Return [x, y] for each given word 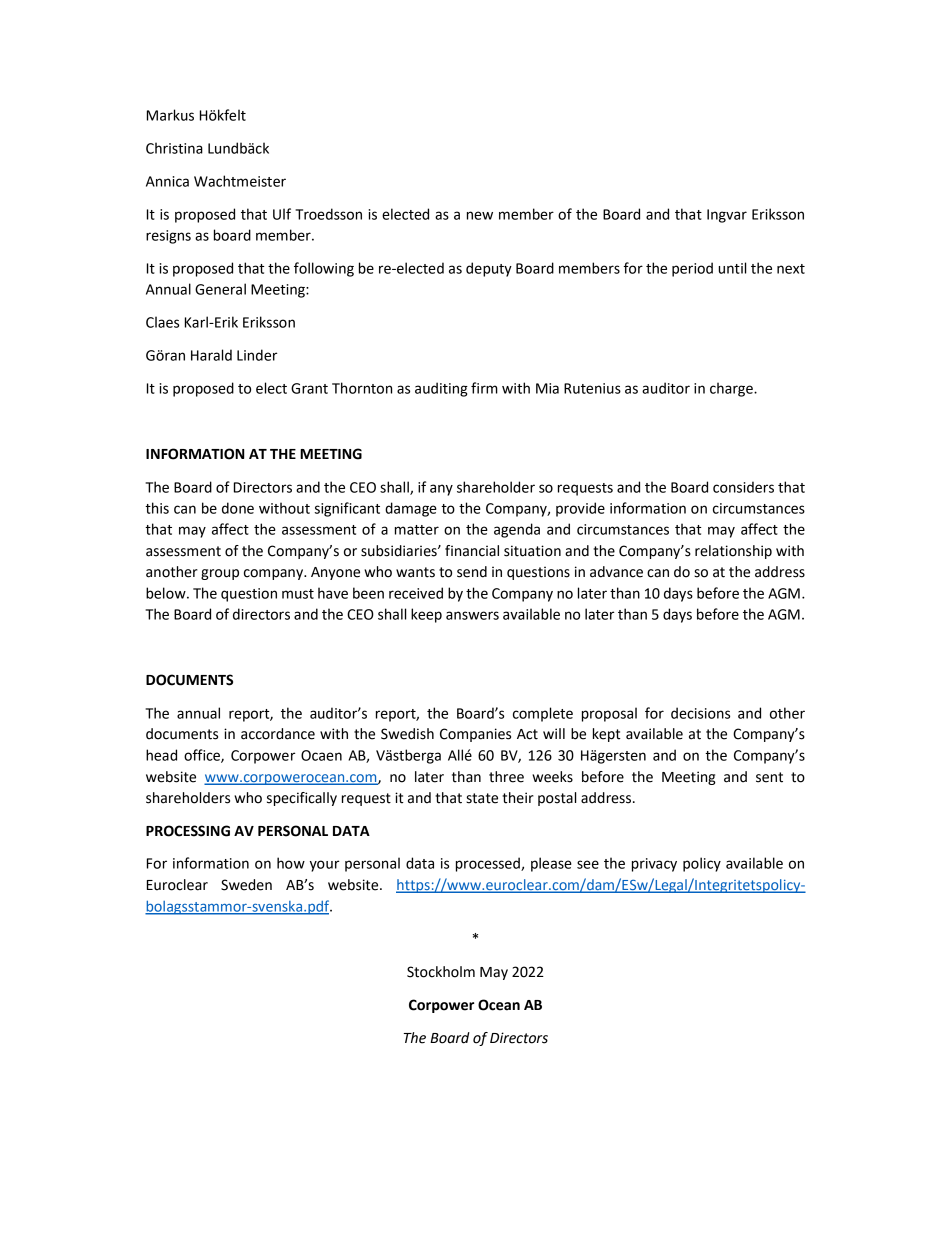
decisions [700, 713]
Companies [475, 735]
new [480, 215]
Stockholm [441, 972]
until [732, 268]
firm [484, 388]
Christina [174, 148]
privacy [654, 865]
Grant [309, 388]
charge [732, 389]
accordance [278, 734]
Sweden [246, 885]
